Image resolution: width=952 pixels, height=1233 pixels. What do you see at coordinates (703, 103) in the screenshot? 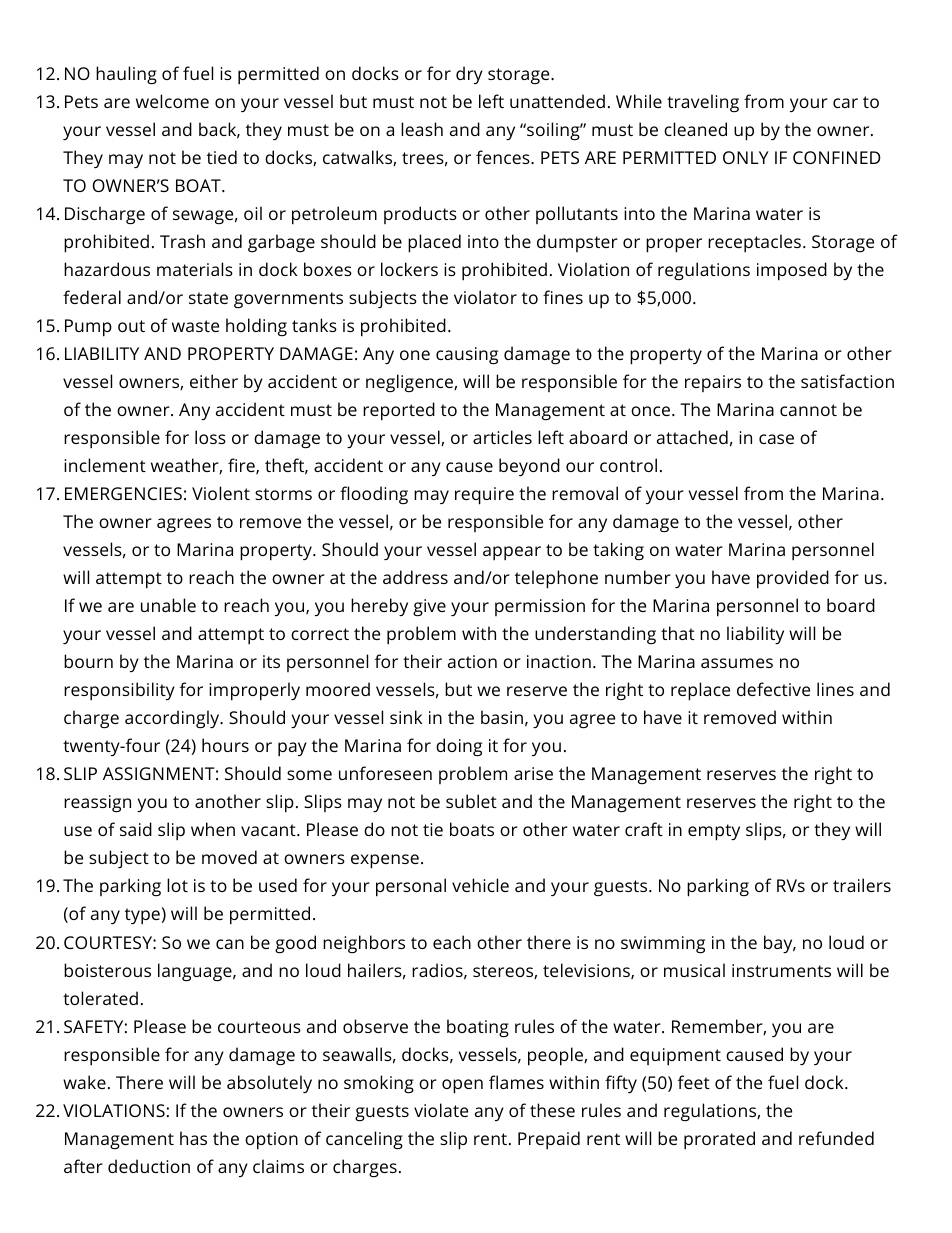
I see `traveling` at bounding box center [703, 103].
